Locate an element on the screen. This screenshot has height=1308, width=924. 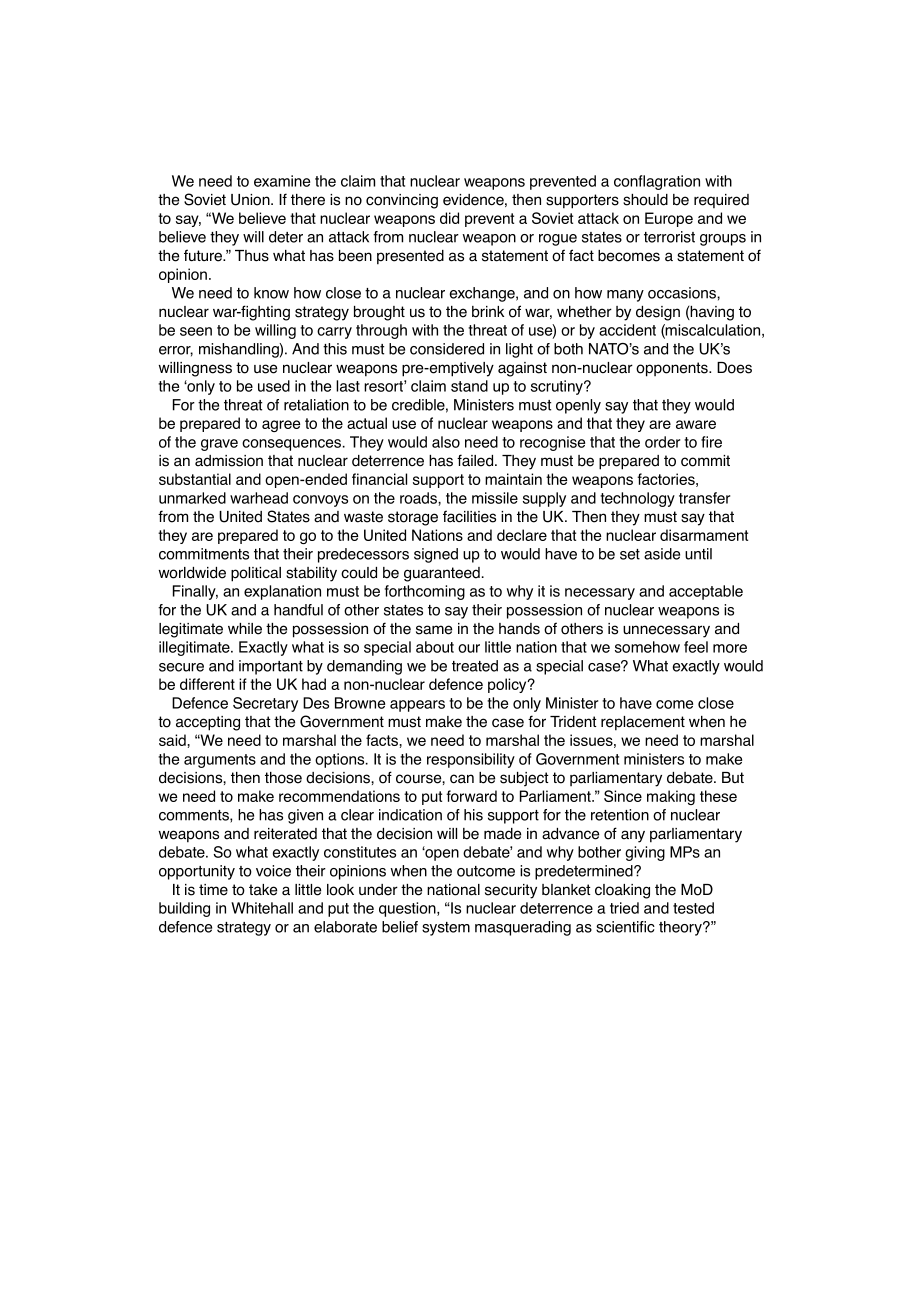
should is located at coordinates (645, 200).
